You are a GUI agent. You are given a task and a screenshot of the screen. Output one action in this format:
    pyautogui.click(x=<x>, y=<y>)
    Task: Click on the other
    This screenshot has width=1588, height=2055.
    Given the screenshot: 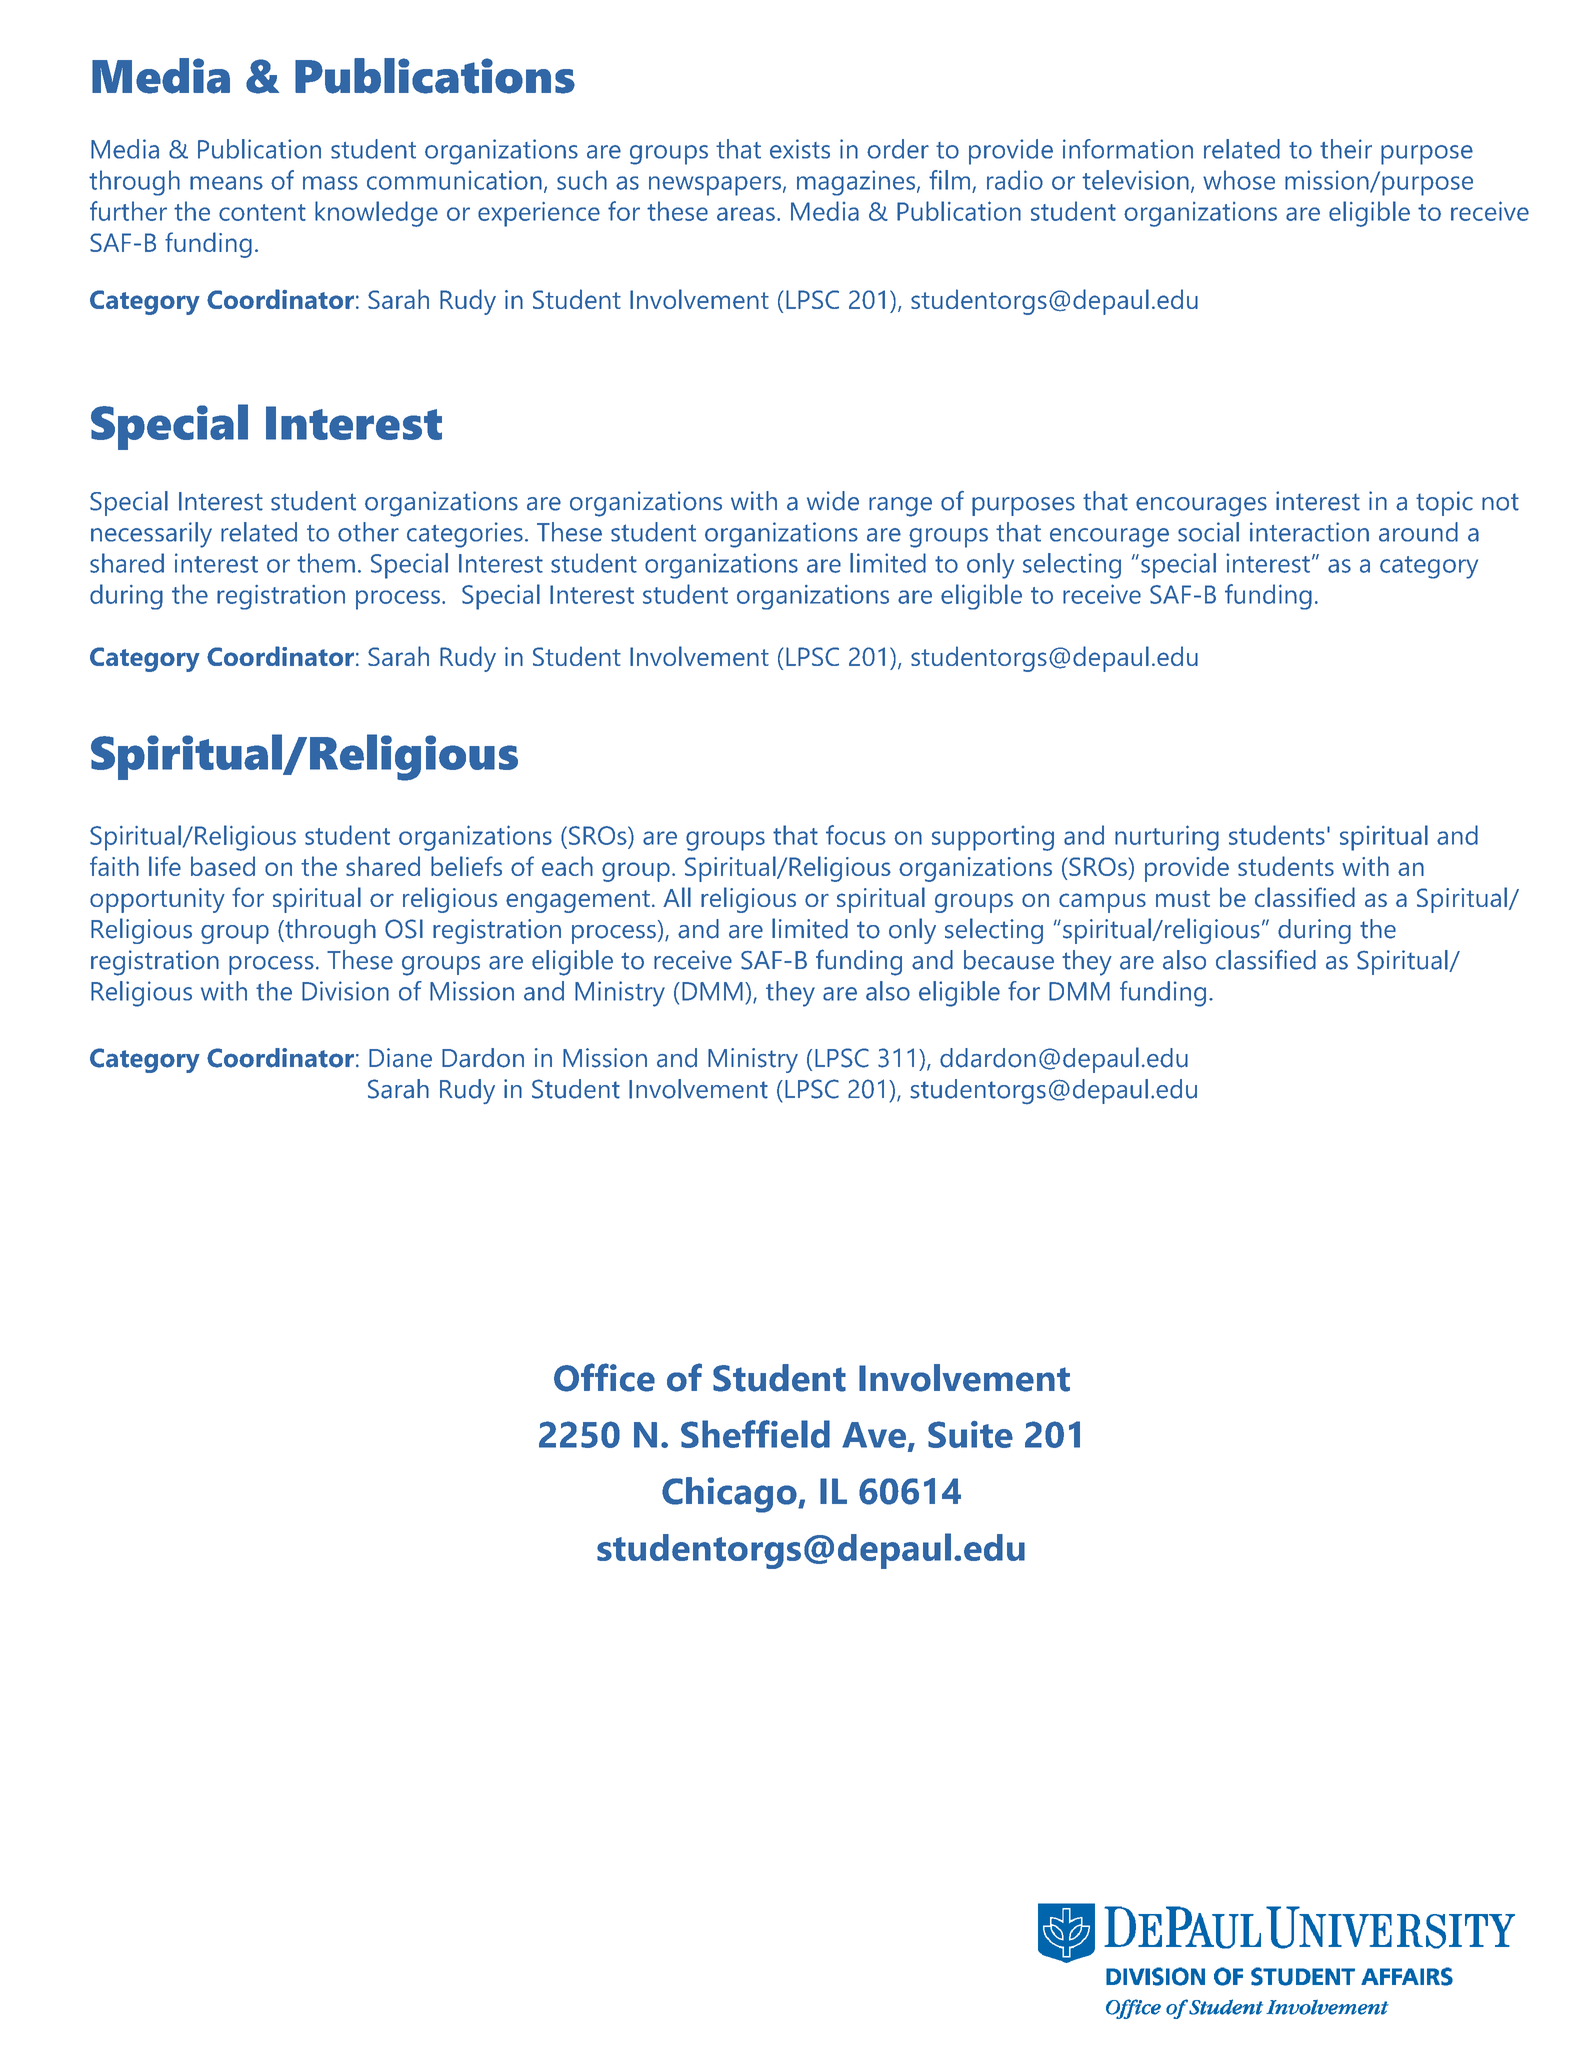 What is the action you would take?
    pyautogui.click(x=368, y=532)
